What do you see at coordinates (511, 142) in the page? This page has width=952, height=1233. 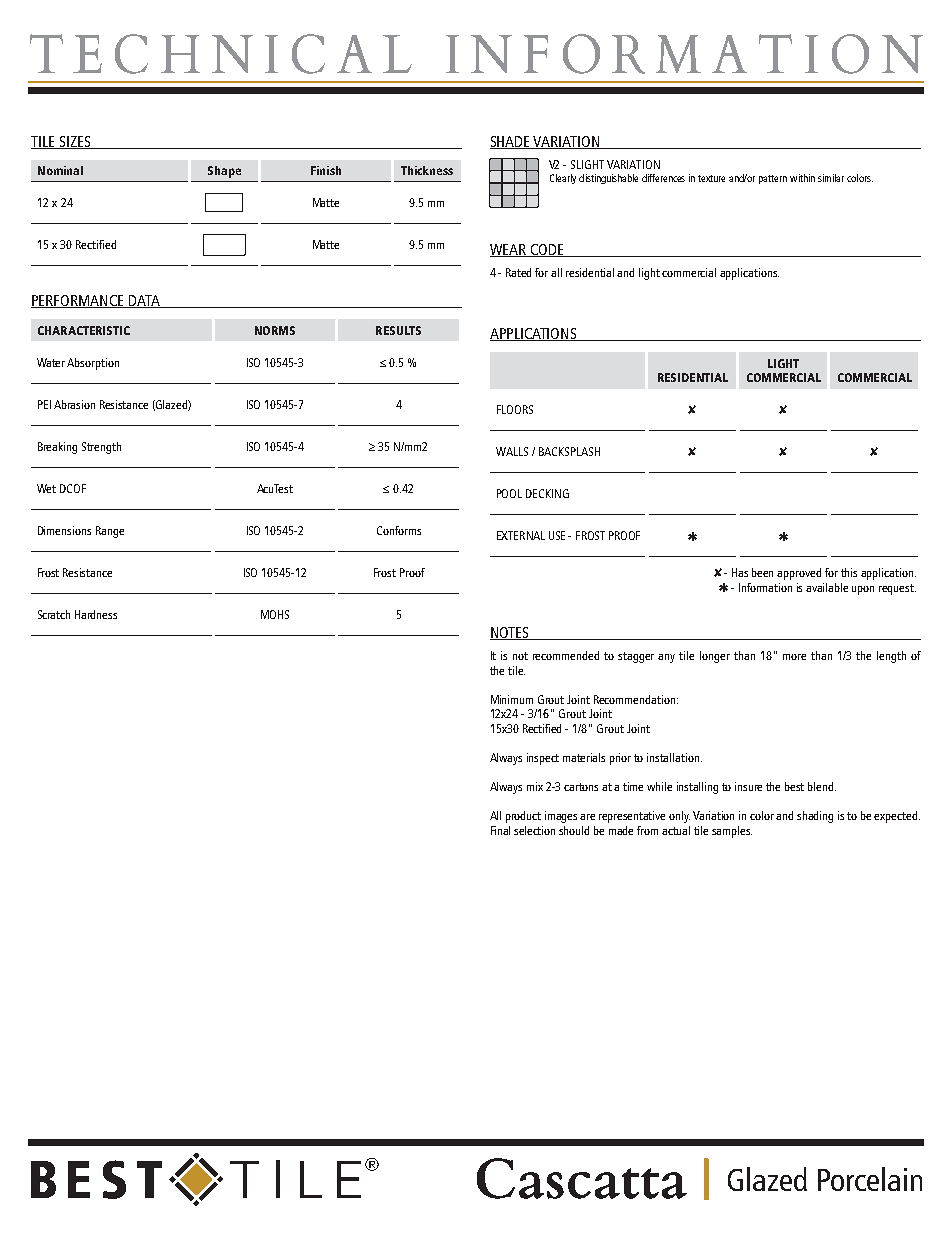 I see `SHADE` at bounding box center [511, 142].
